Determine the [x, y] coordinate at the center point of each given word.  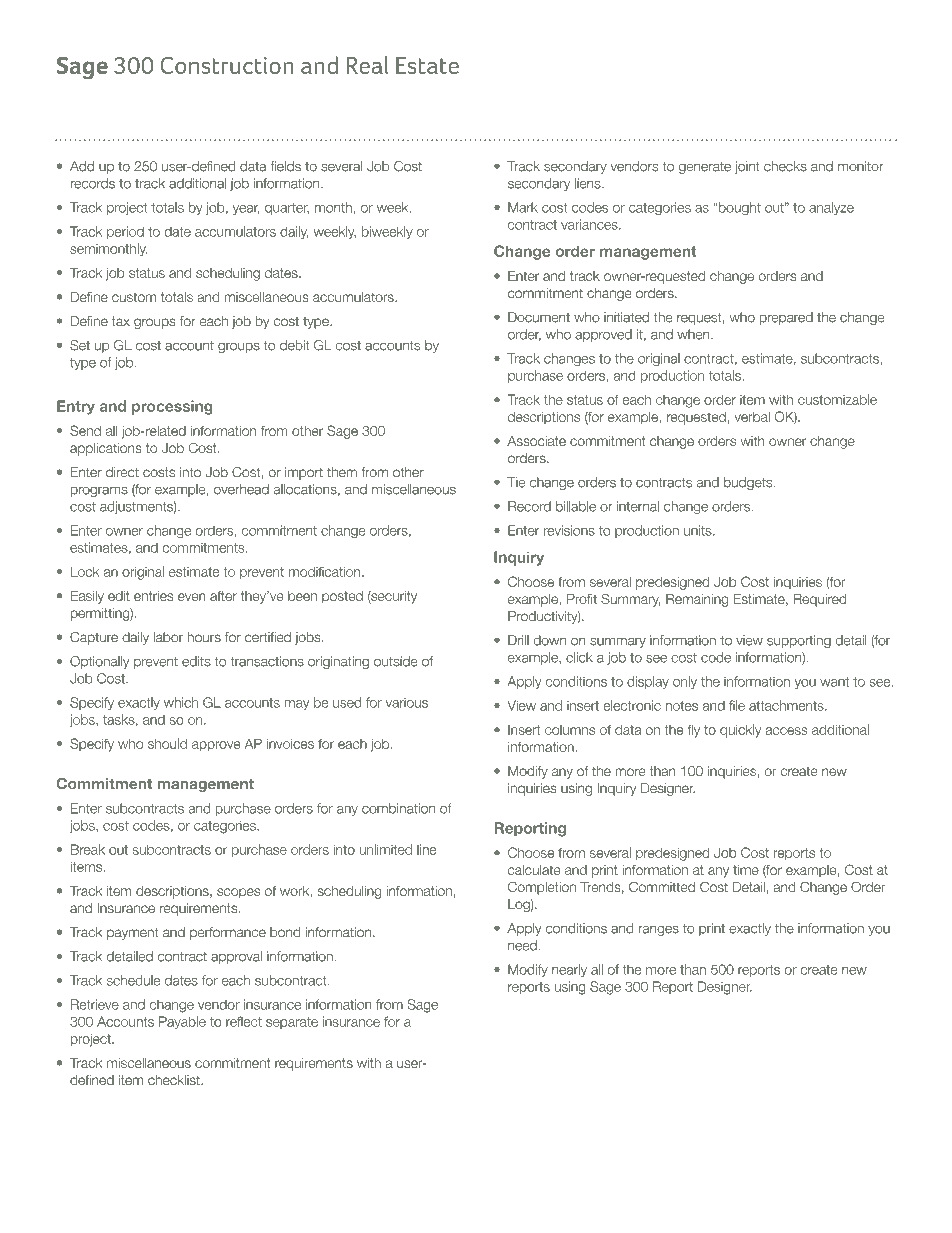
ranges [658, 930]
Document [539, 317]
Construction [227, 65]
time [746, 870]
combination [398, 808]
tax [121, 321]
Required [819, 600]
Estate [427, 65]
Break [88, 849]
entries [154, 596]
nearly [569, 970]
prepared [786, 318]
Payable [182, 1023]
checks [785, 166]
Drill [518, 640]
